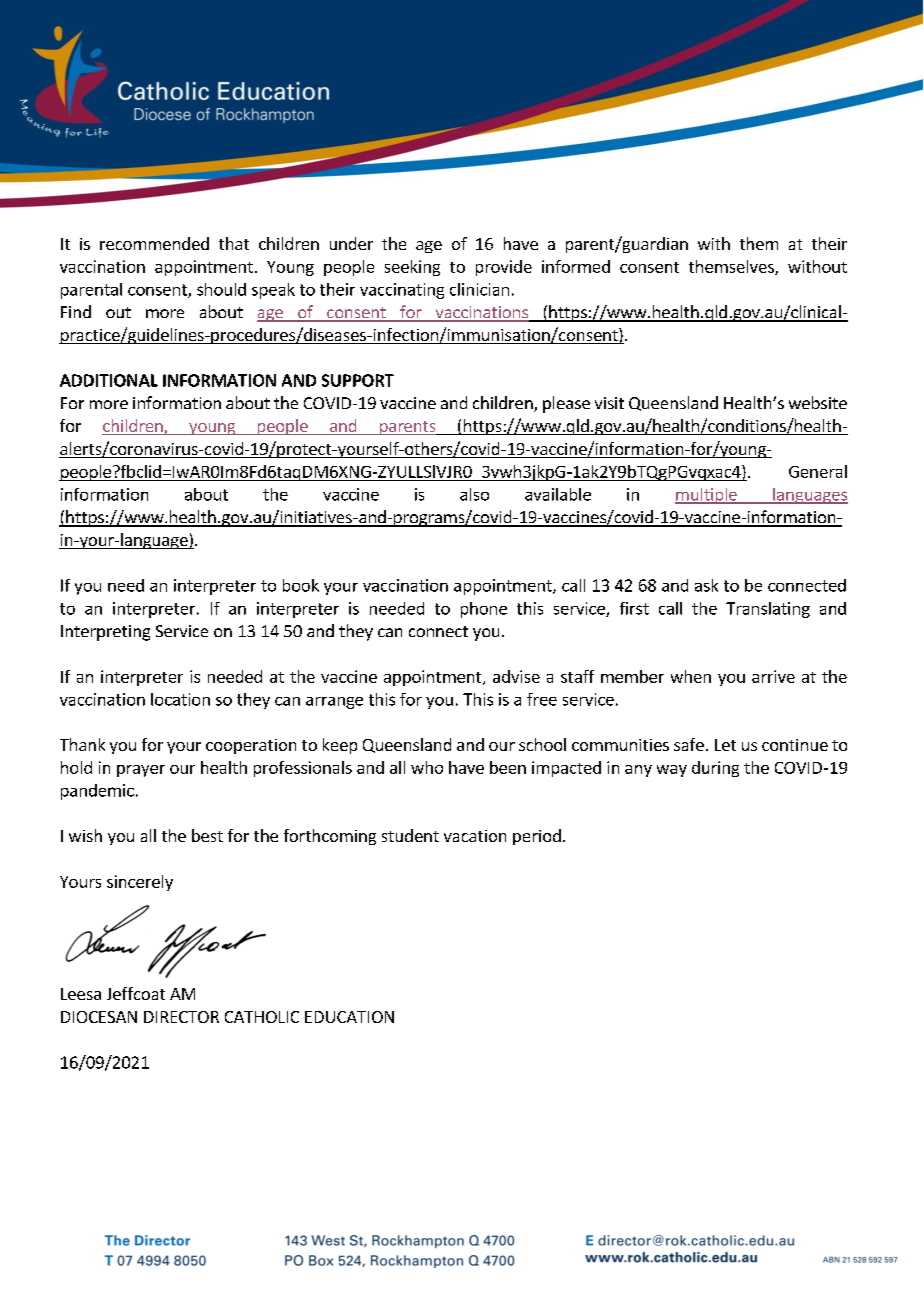 The height and width of the document is (1309, 924). Describe the element at coordinates (358, 380) in the document. I see `SUPPORT` at that location.
